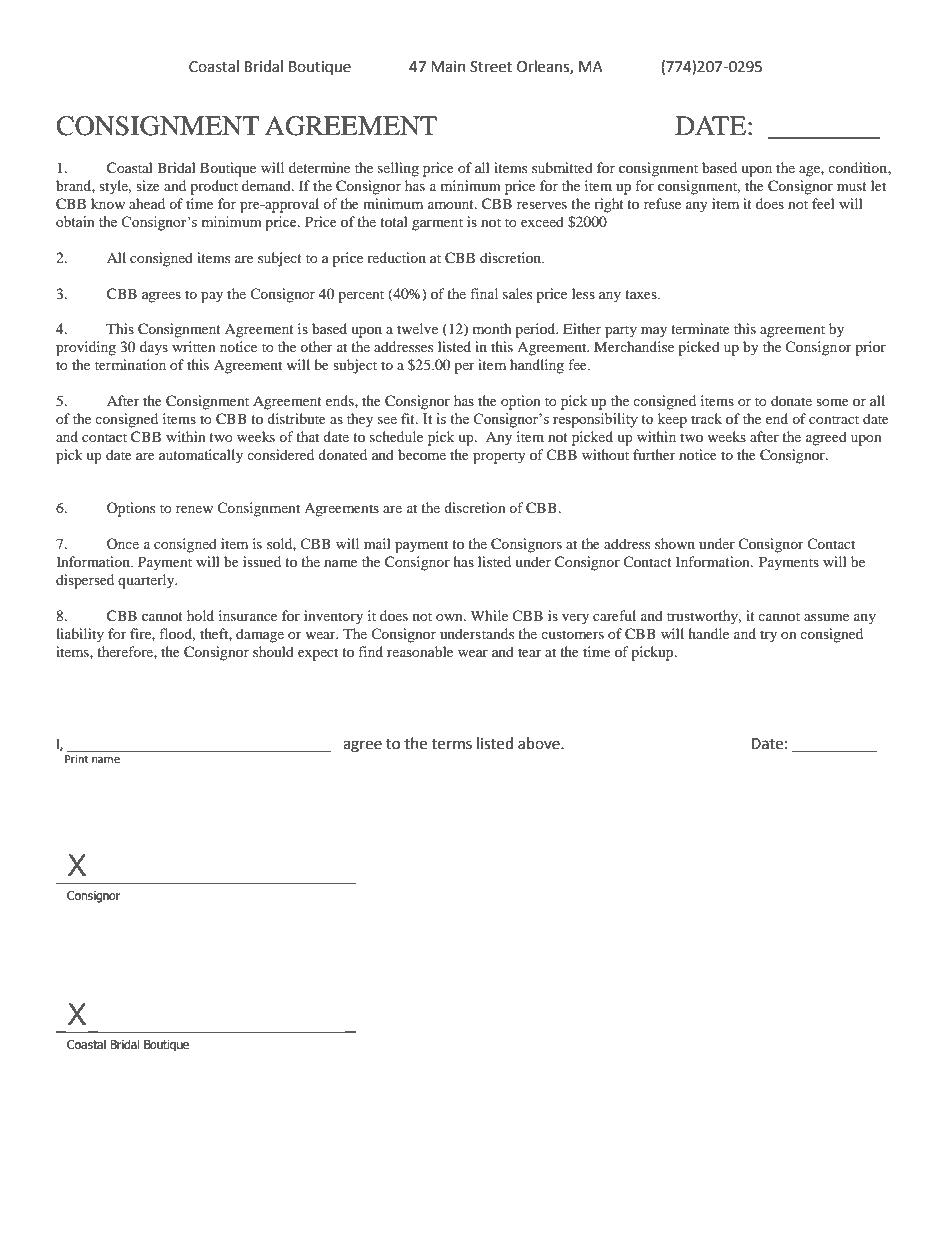  Describe the element at coordinates (147, 203) in the screenshot. I see `ahead` at that location.
